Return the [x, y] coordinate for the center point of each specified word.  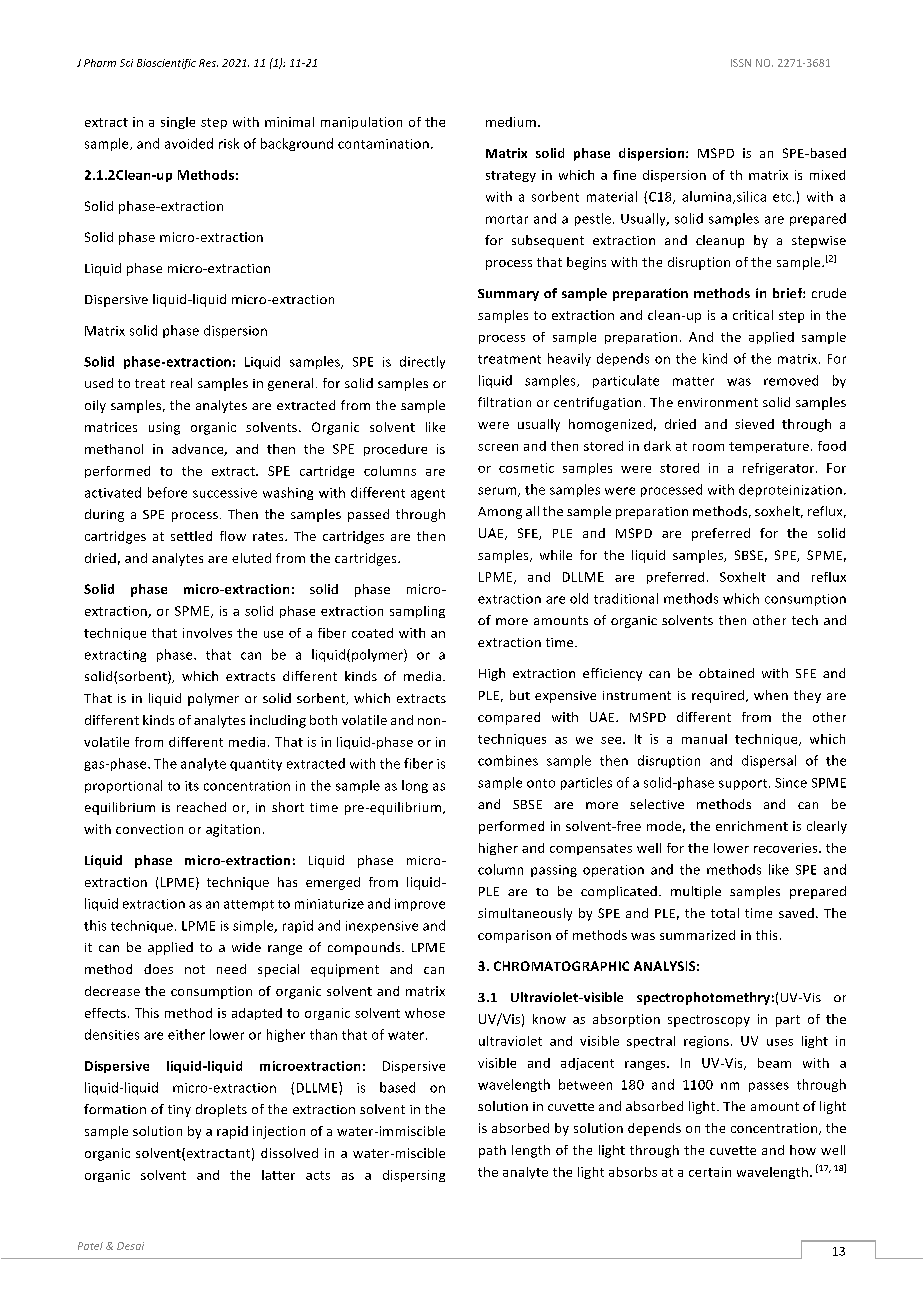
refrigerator [780, 469]
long [415, 786]
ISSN [741, 63]
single [178, 123]
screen [498, 447]
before [167, 492]
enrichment [752, 826]
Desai [130, 1246]
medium [511, 122]
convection [149, 829]
